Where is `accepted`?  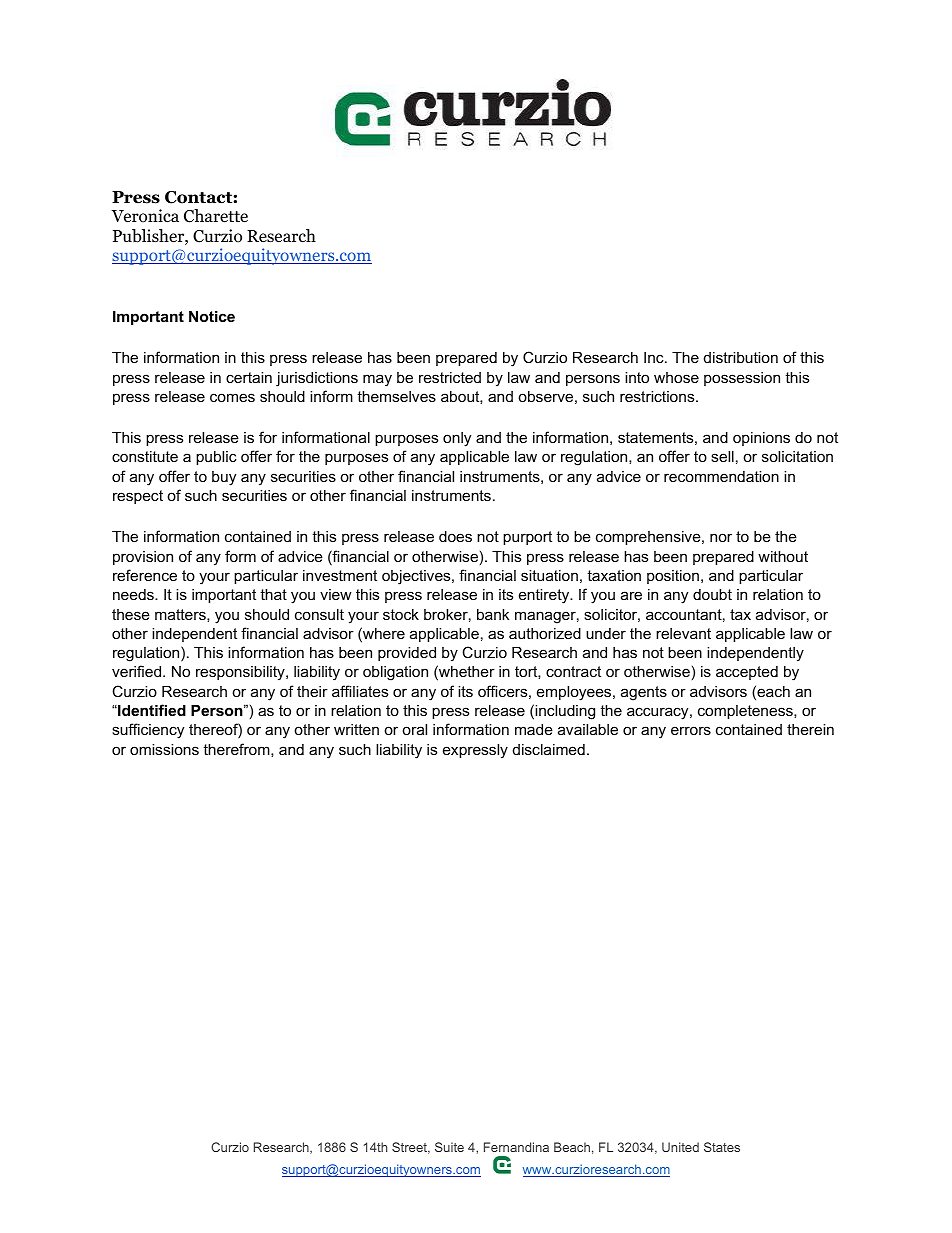 accepted is located at coordinates (747, 673).
